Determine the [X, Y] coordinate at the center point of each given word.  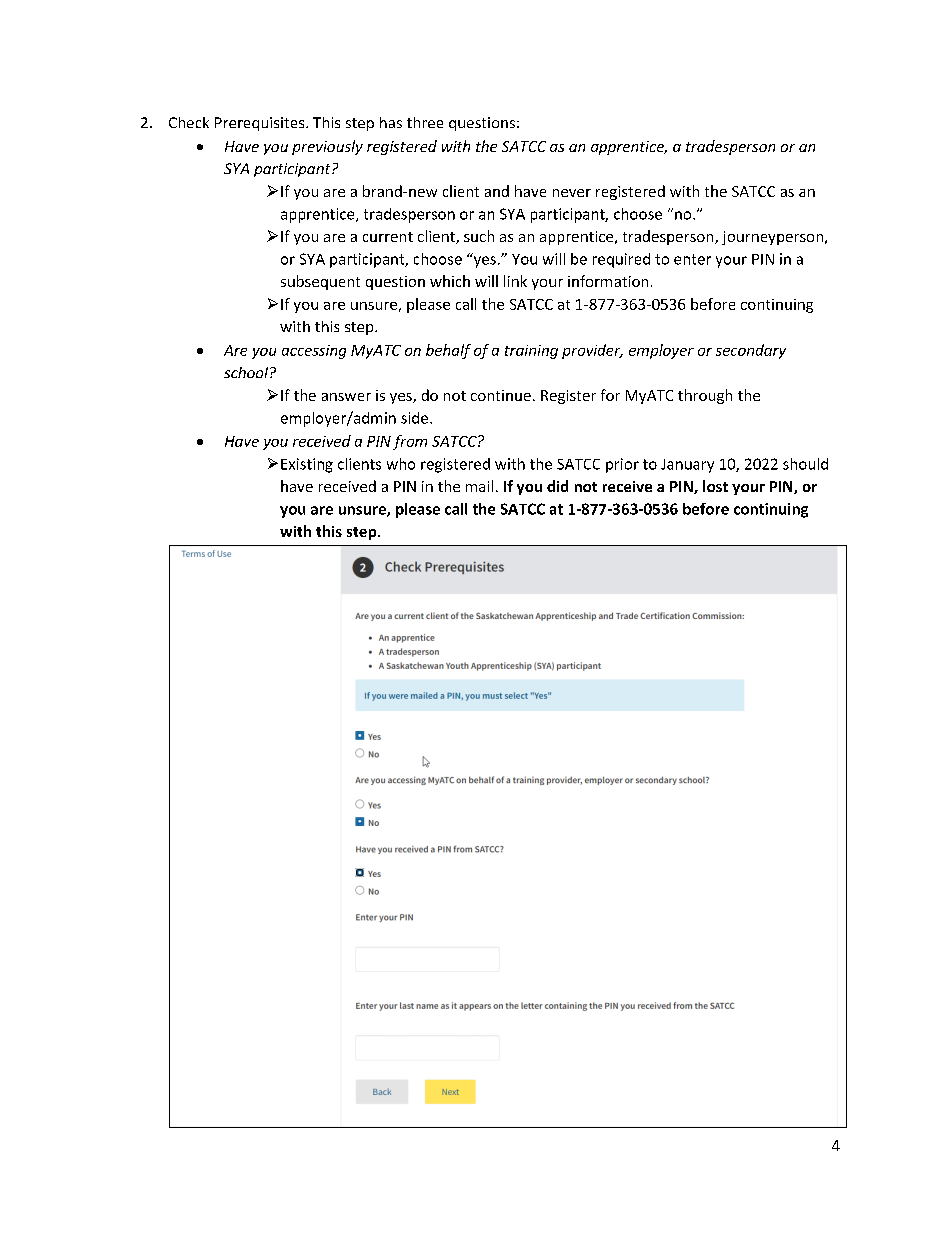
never [572, 193]
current [388, 237]
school [247, 372]
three [425, 122]
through [705, 396]
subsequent [320, 282]
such [479, 236]
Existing [307, 465]
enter [692, 259]
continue [501, 395]
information [608, 281]
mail [479, 486]
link [515, 281]
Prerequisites [261, 124]
